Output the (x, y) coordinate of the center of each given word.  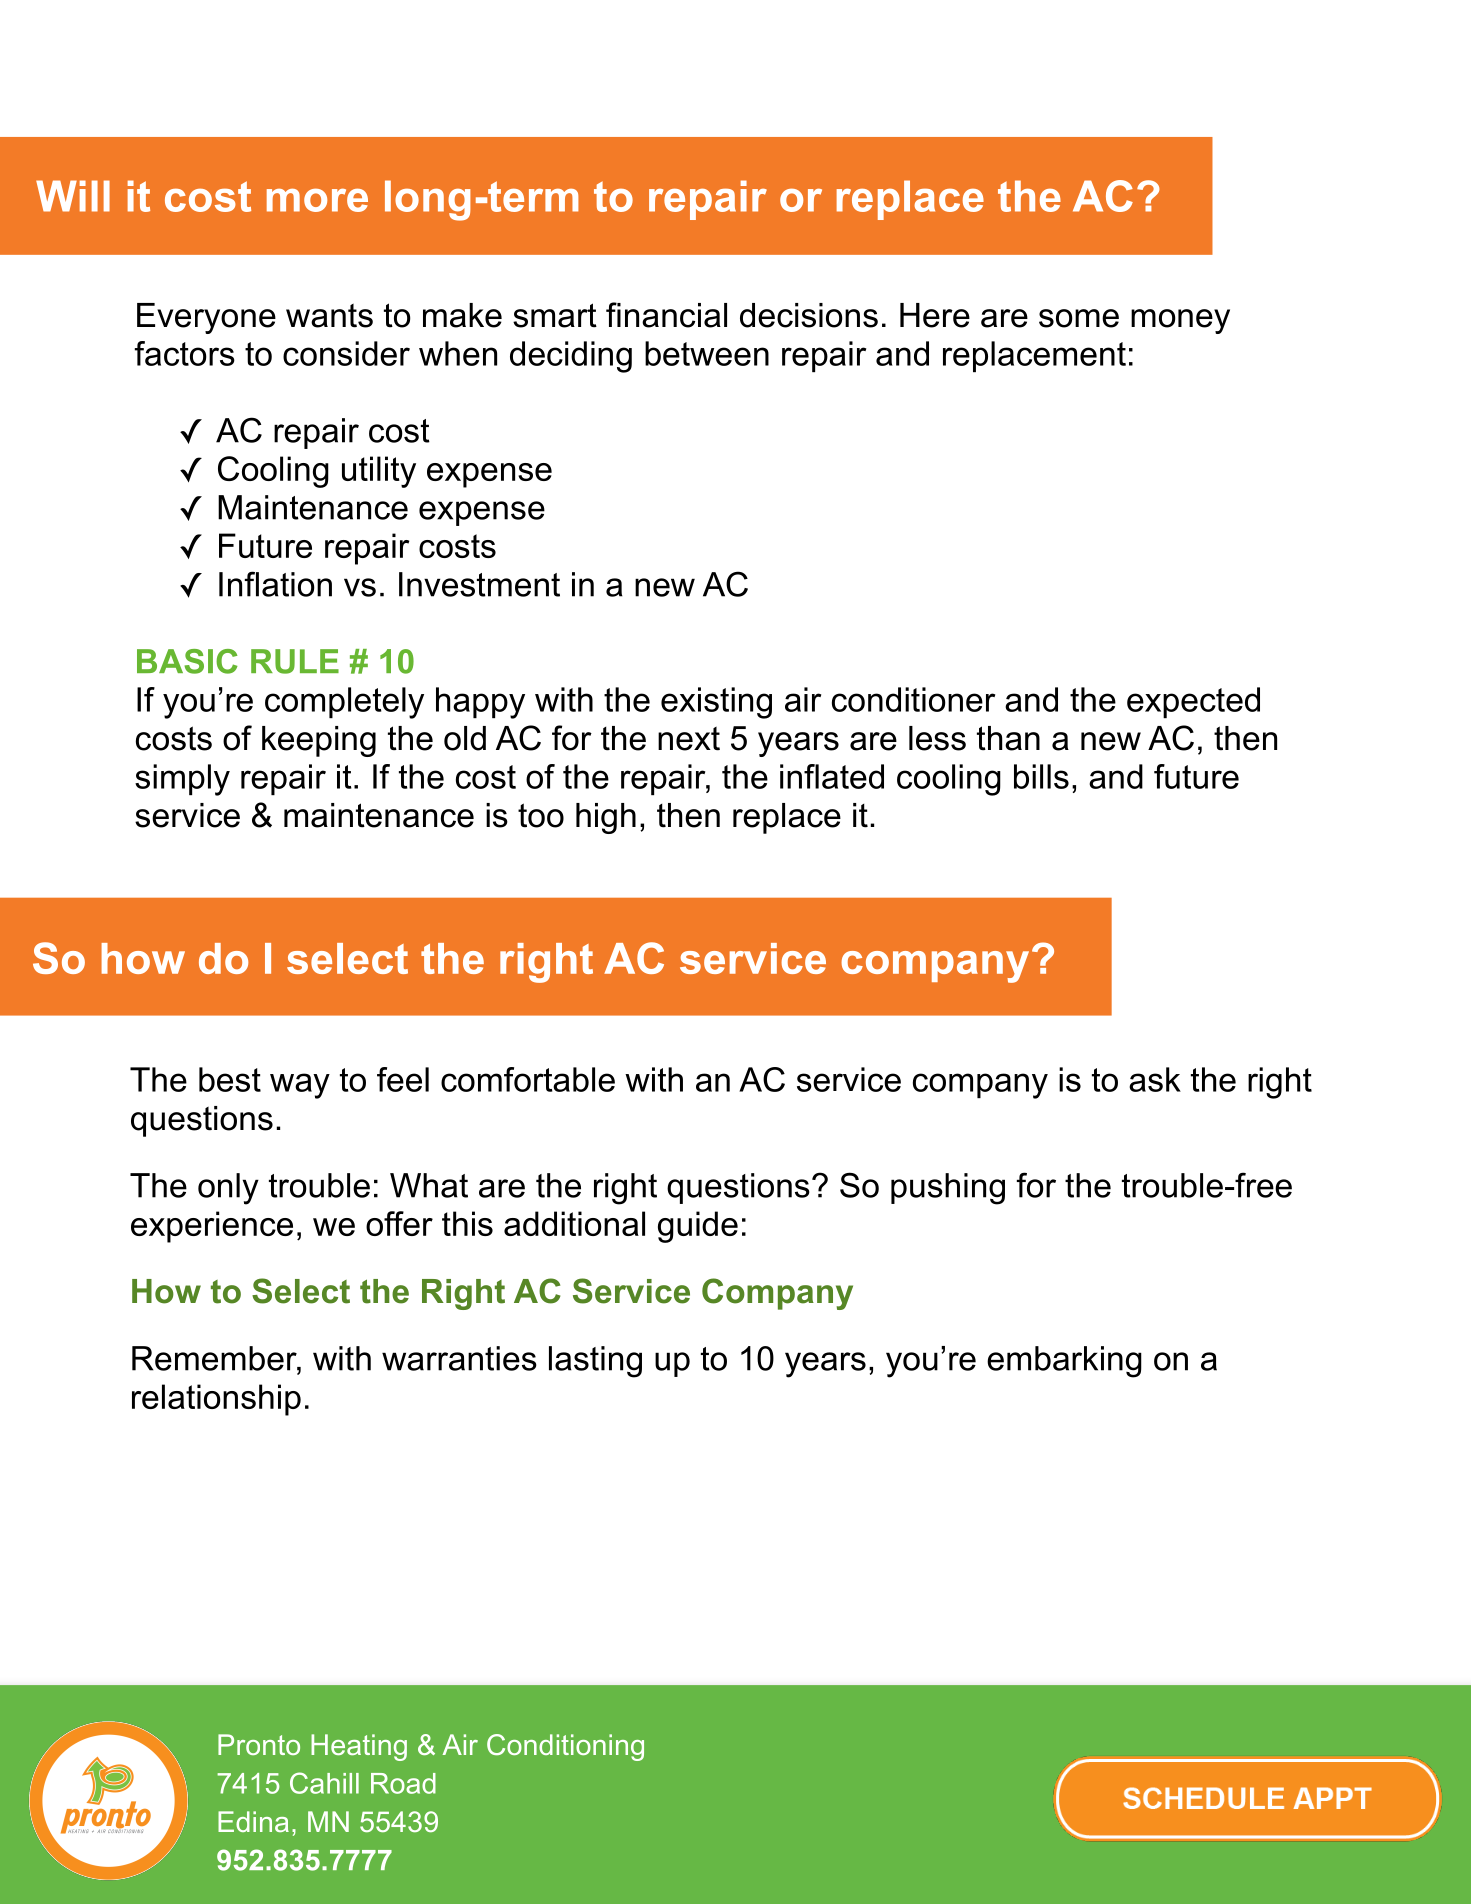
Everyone (206, 318)
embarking (1064, 1362)
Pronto (259, 1744)
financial (666, 315)
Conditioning (565, 1747)
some (1079, 318)
